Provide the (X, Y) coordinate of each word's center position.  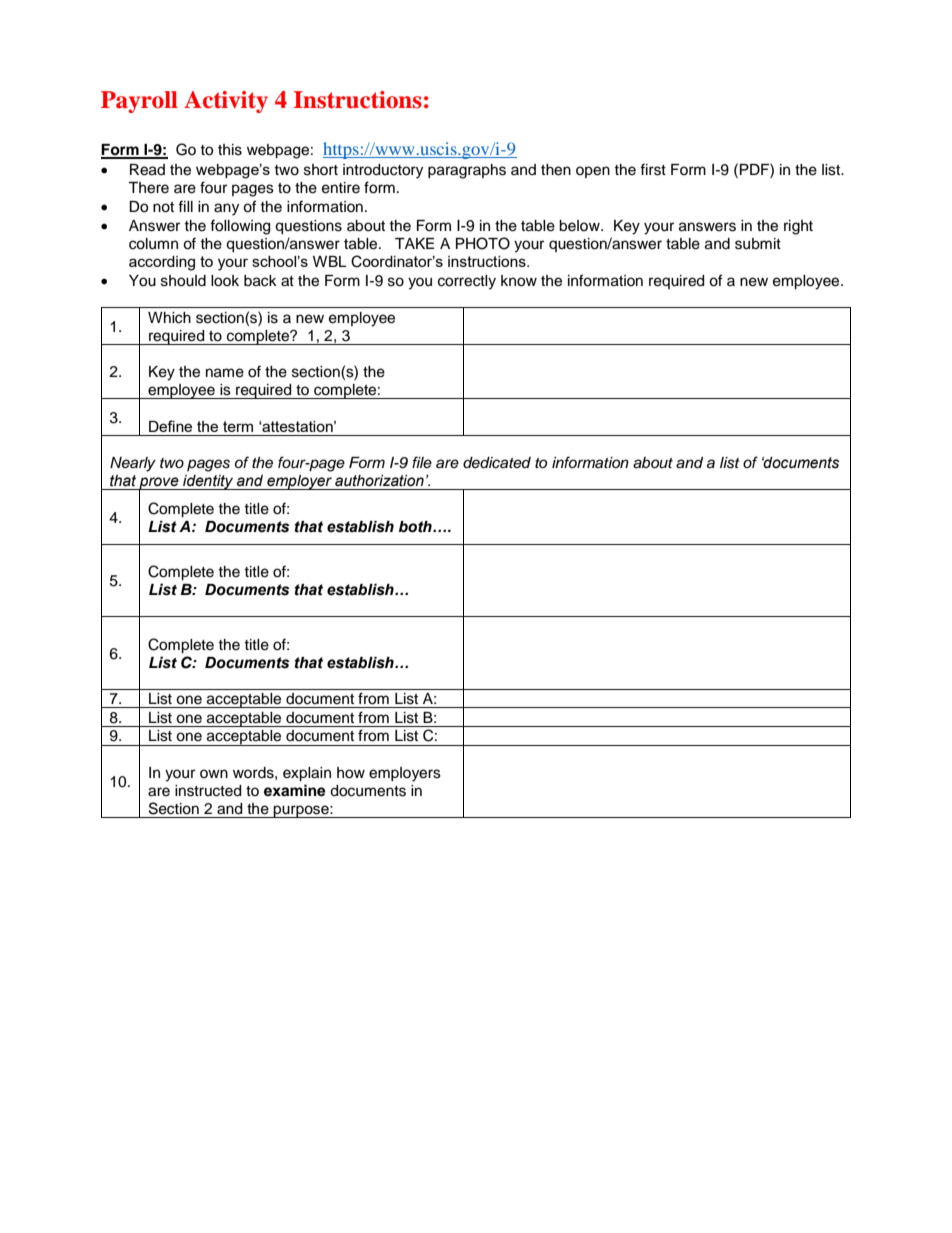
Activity (226, 102)
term (238, 426)
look (225, 281)
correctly (467, 282)
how (351, 773)
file (422, 462)
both (416, 527)
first (653, 169)
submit (758, 244)
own (214, 773)
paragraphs (467, 171)
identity (208, 482)
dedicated (497, 463)
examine (295, 790)
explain (307, 774)
